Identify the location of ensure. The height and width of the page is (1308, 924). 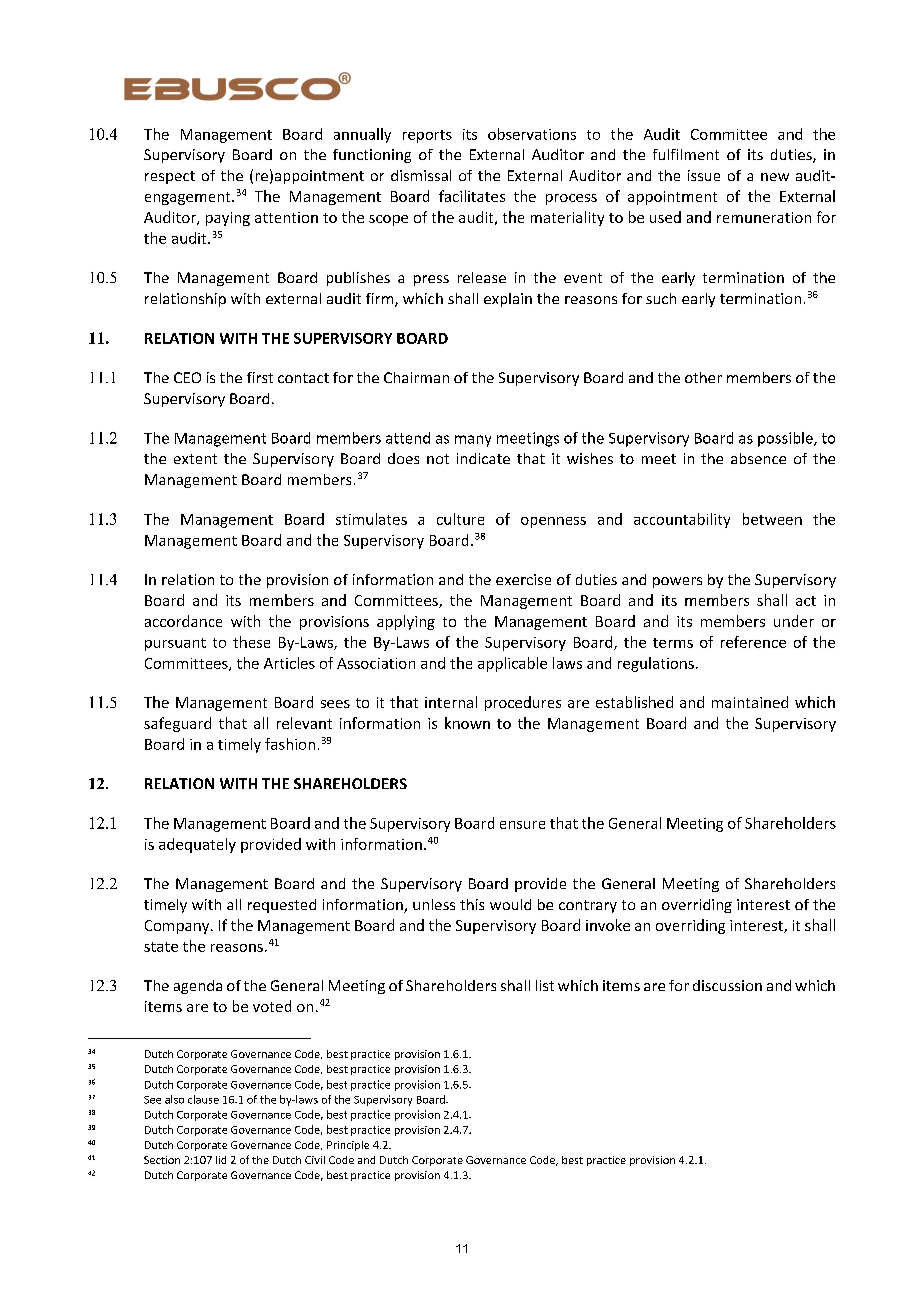
(522, 825).
